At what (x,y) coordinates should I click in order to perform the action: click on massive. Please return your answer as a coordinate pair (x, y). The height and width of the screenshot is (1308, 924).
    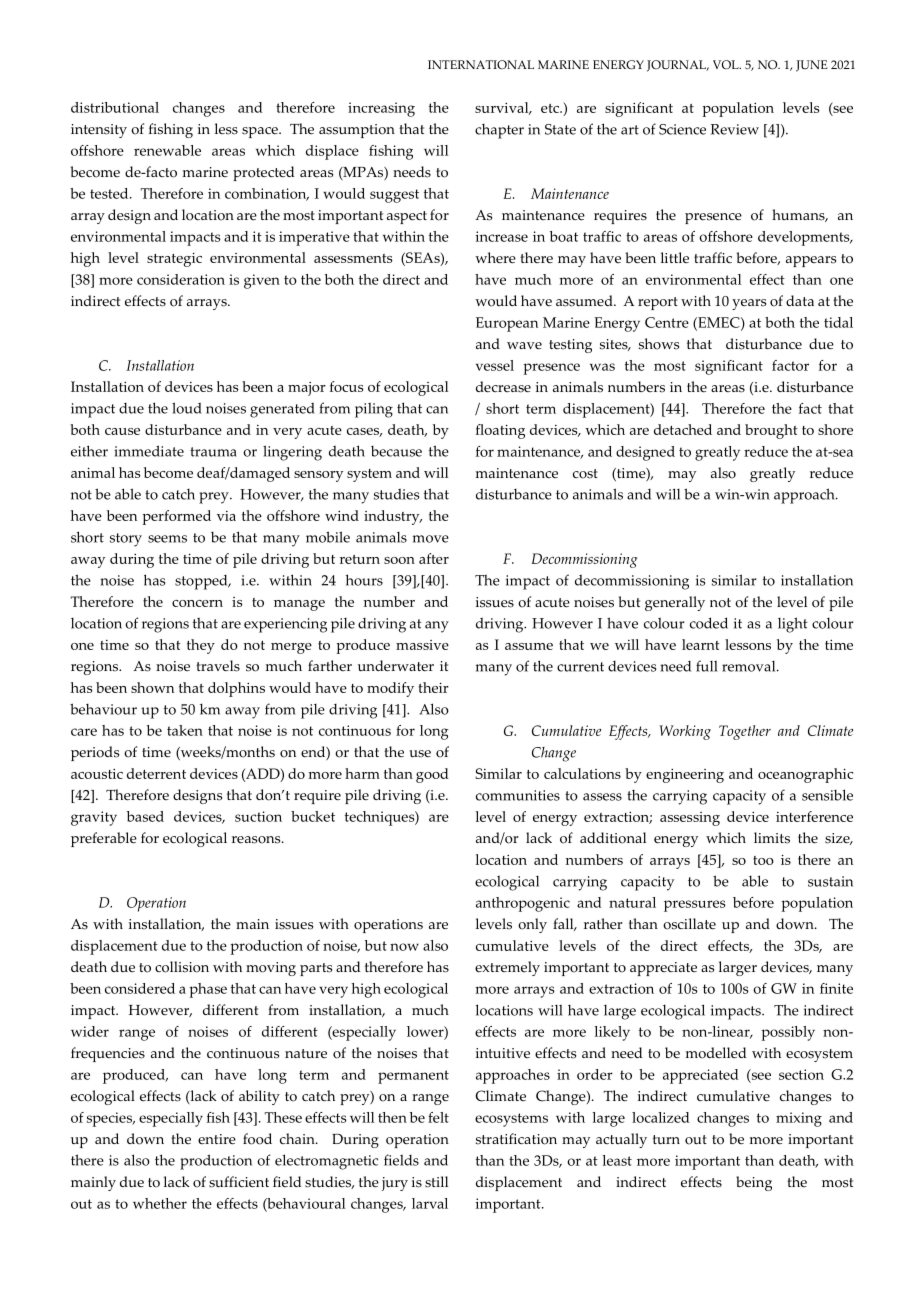
    Looking at the image, I should click on (422, 645).
